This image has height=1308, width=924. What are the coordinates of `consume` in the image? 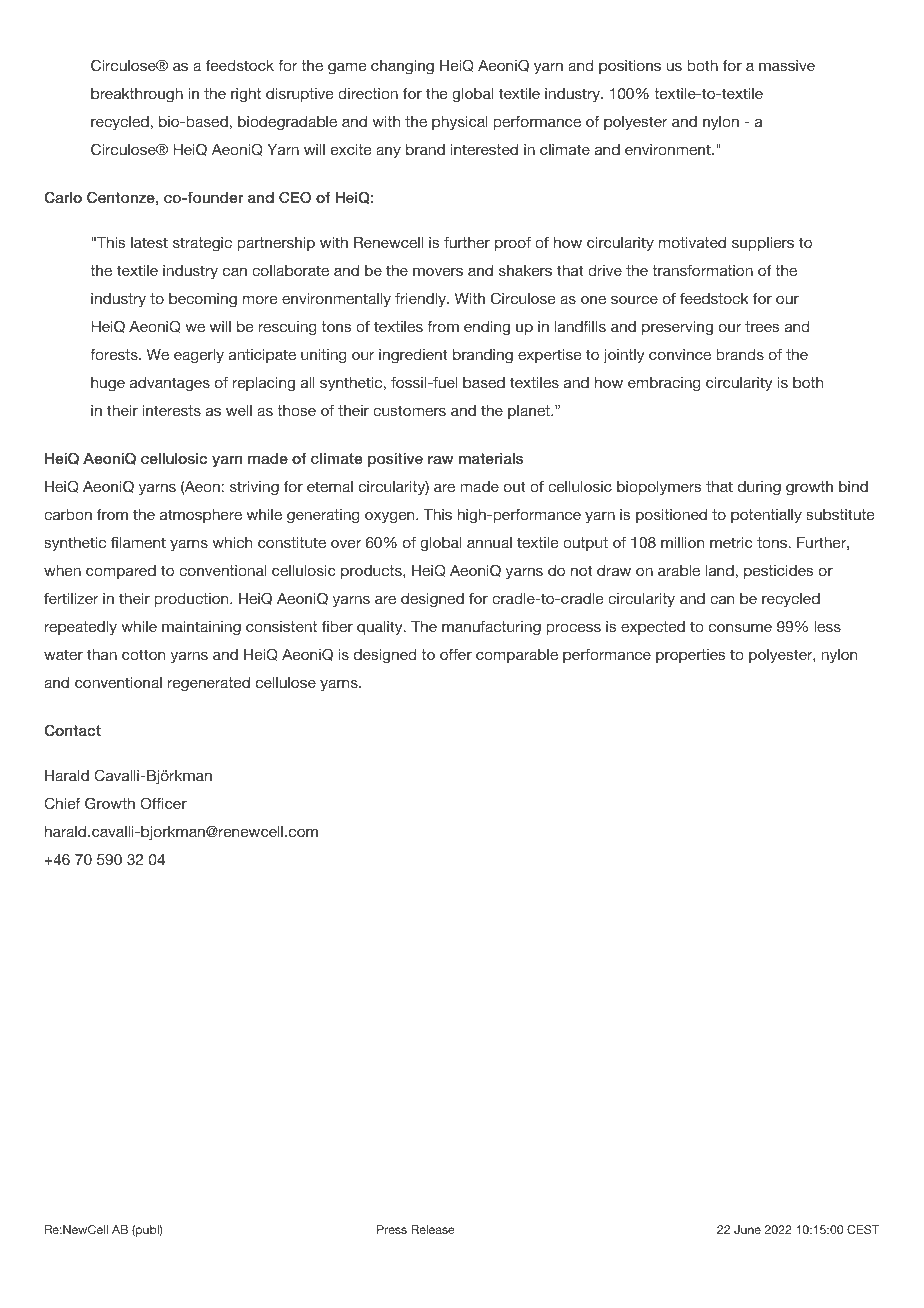 It's located at (740, 628).
